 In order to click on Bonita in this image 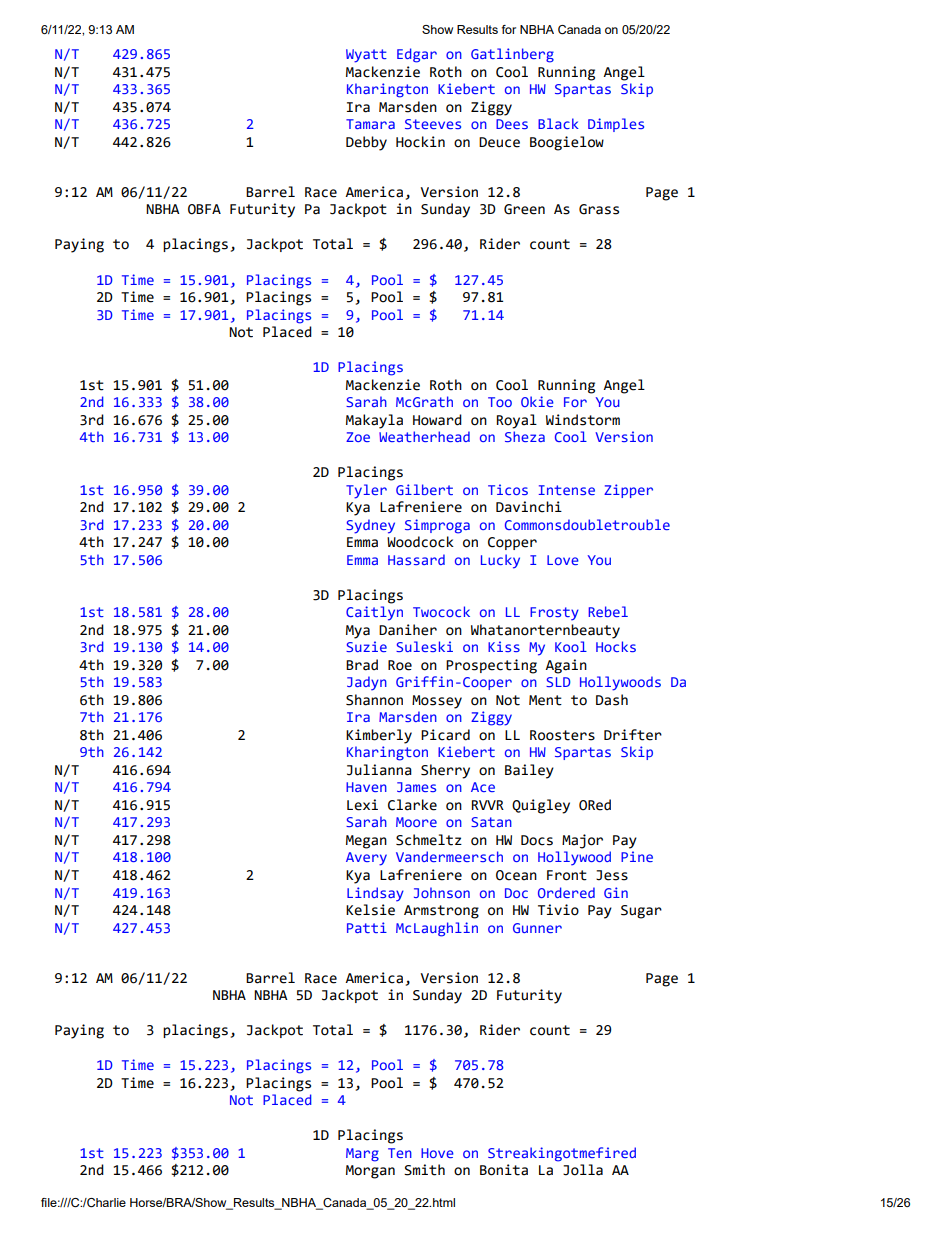, I will do `click(504, 1170)`.
